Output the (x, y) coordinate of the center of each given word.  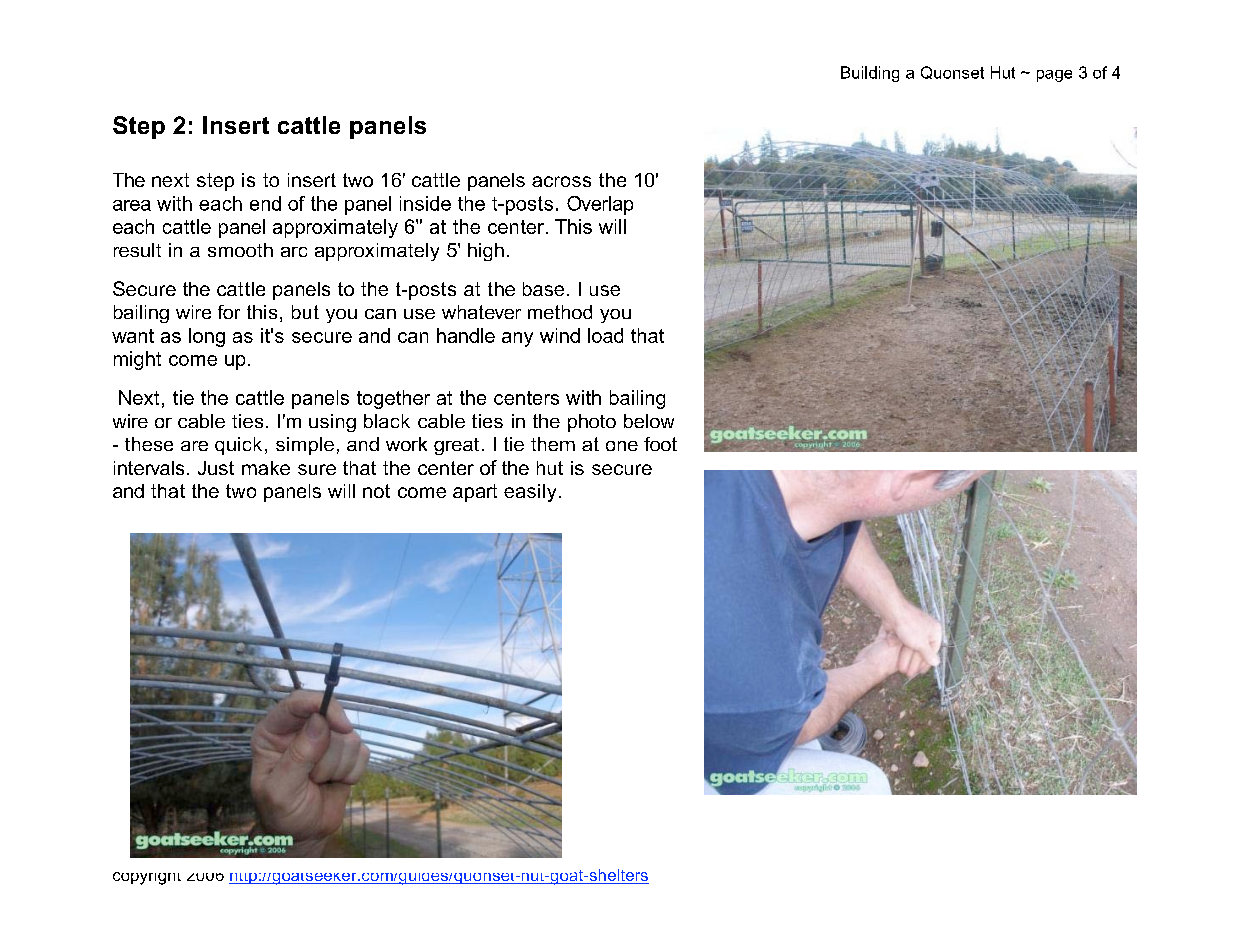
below (649, 421)
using (332, 423)
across (561, 181)
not (376, 491)
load (605, 335)
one (622, 446)
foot (660, 444)
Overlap (600, 205)
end (265, 203)
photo (592, 423)
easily (530, 493)
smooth (240, 250)
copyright (147, 878)
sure (317, 469)
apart (475, 493)
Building (870, 74)
